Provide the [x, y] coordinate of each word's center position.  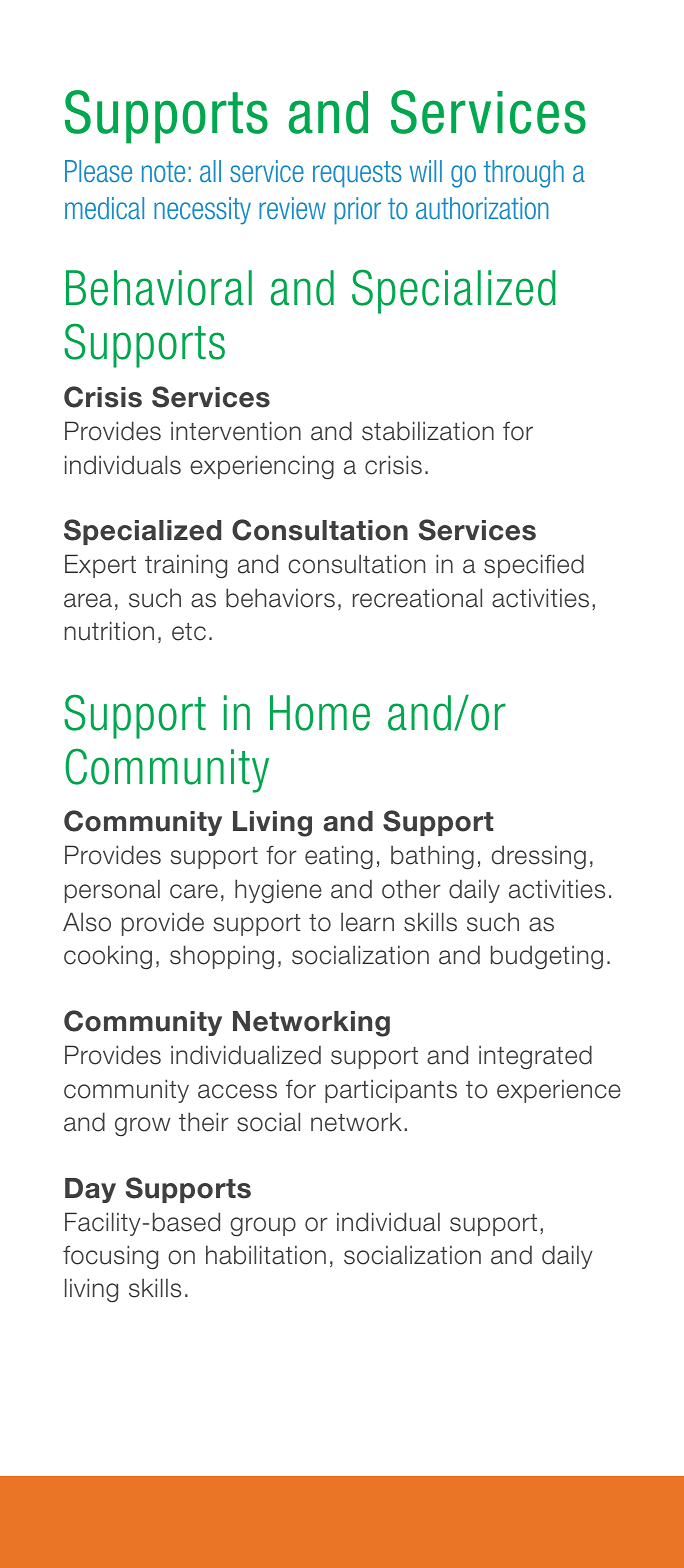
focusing [110, 1257]
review [292, 208]
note [163, 171]
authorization [482, 208]
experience [559, 1091]
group [263, 1227]
